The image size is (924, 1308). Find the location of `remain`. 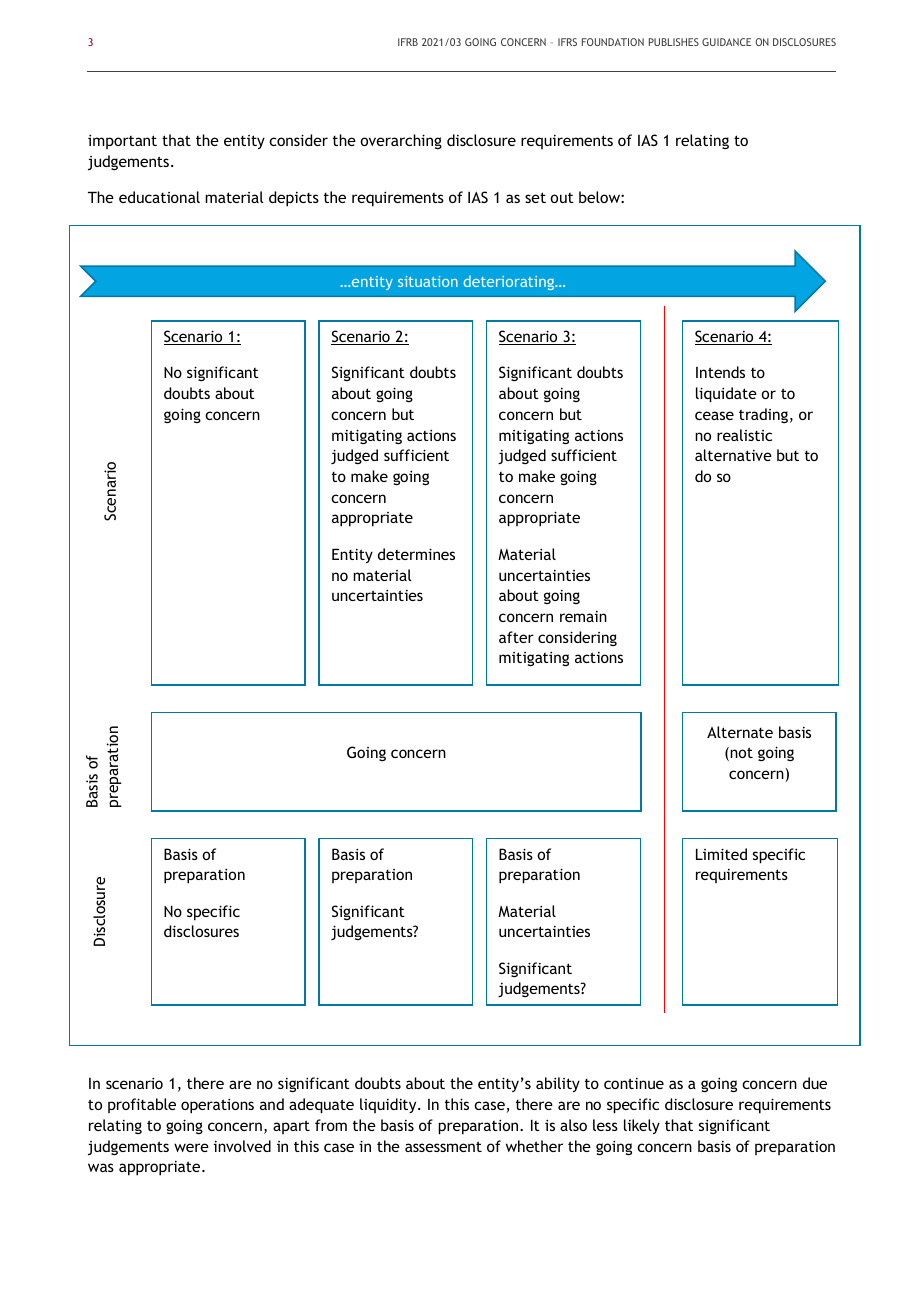

remain is located at coordinates (583, 616).
